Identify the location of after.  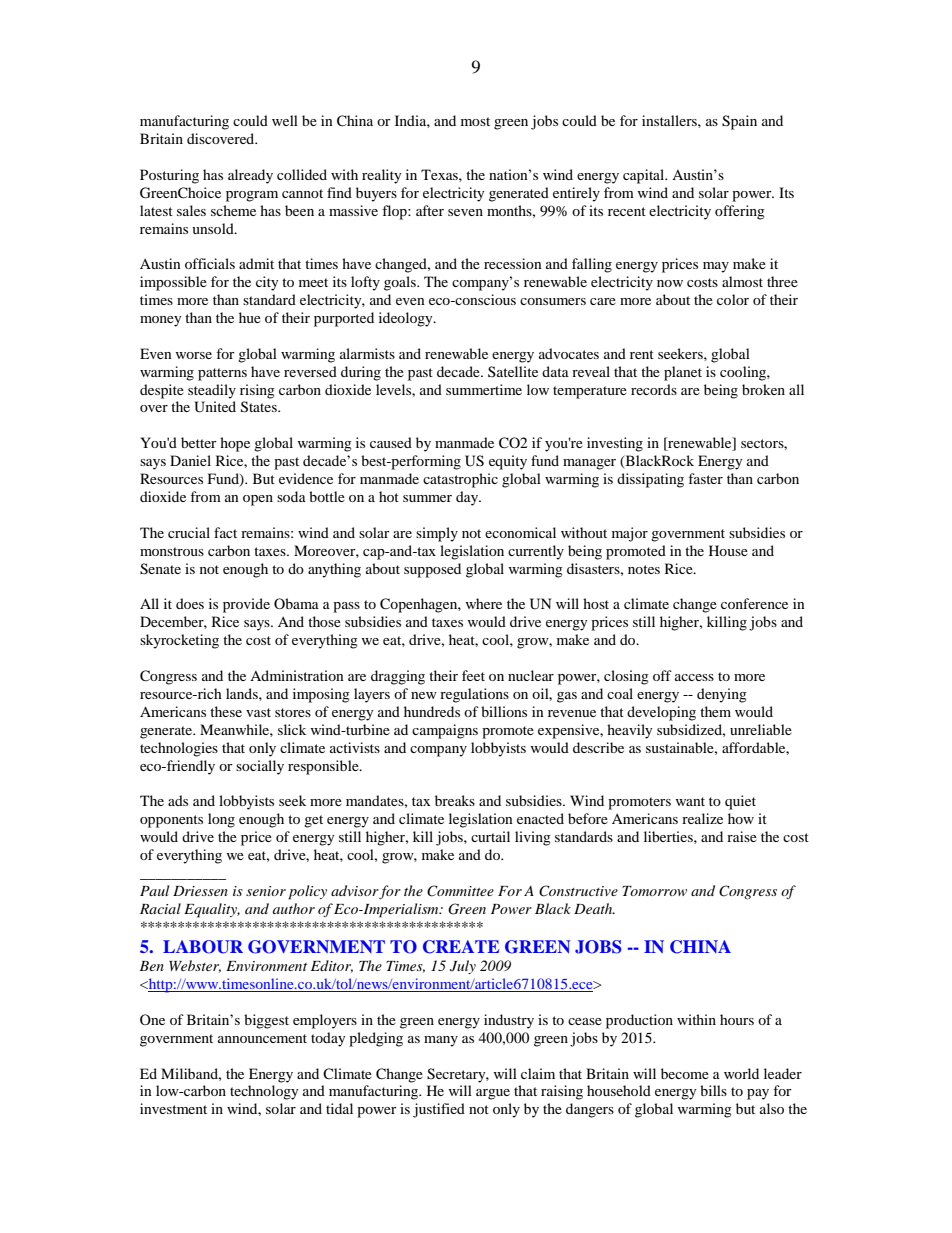
(430, 210).
